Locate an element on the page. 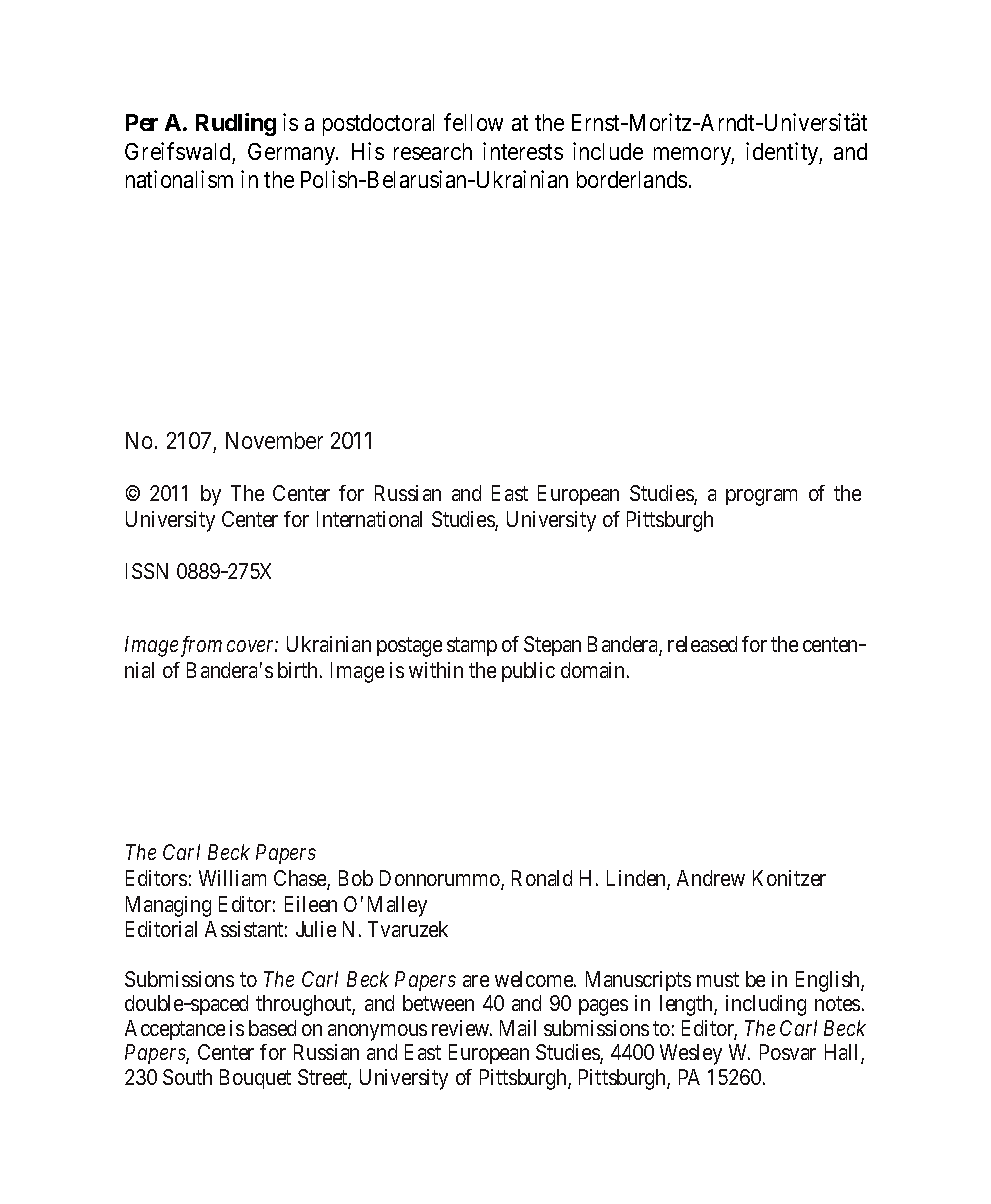  stamp is located at coordinates (472, 646).
